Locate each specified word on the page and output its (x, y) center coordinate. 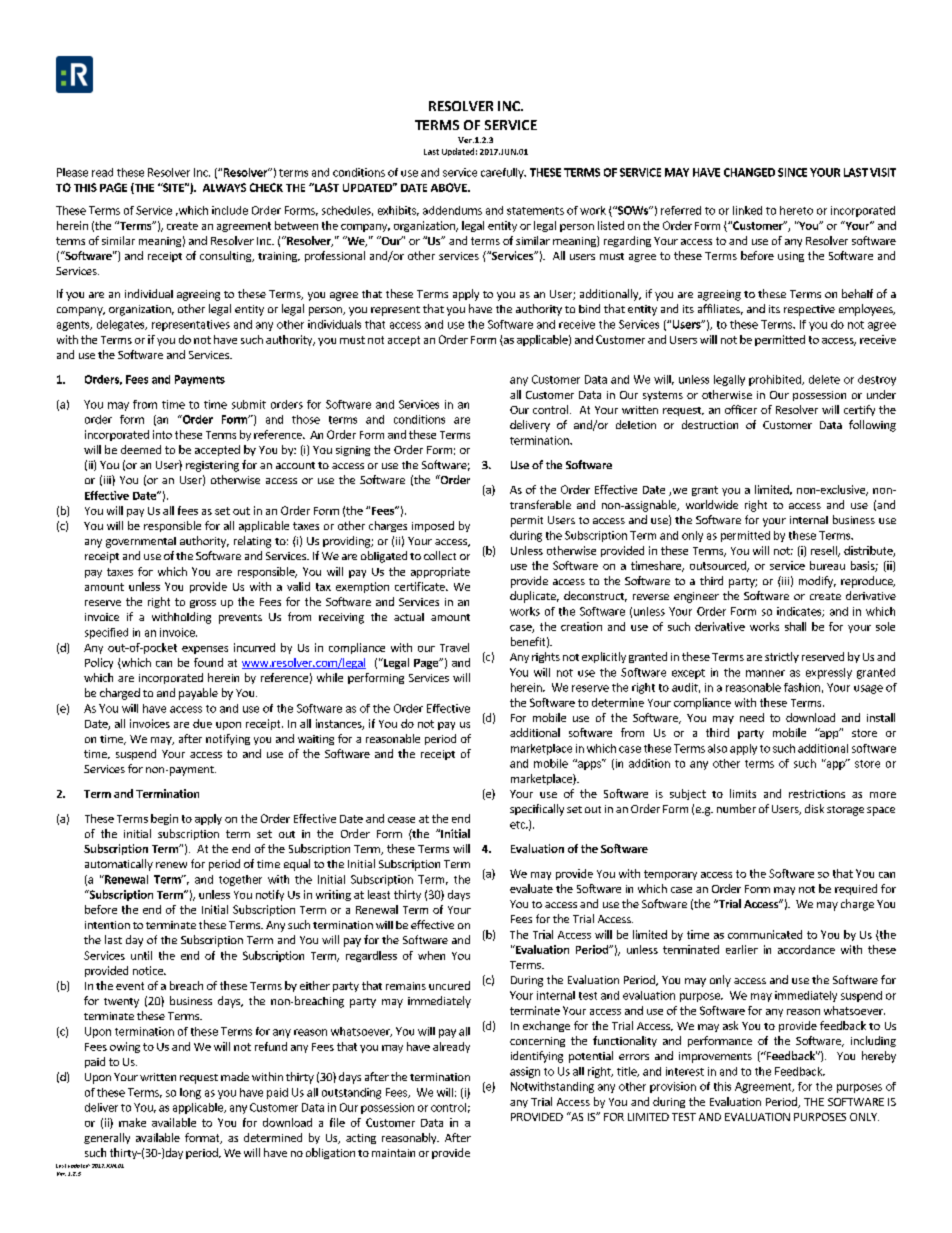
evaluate (531, 888)
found (208, 662)
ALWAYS (224, 187)
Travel (454, 647)
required (856, 889)
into (162, 434)
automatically (119, 865)
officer (741, 409)
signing (353, 451)
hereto (796, 210)
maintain (393, 1153)
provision (673, 1087)
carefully (503, 173)
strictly (782, 657)
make (132, 1122)
